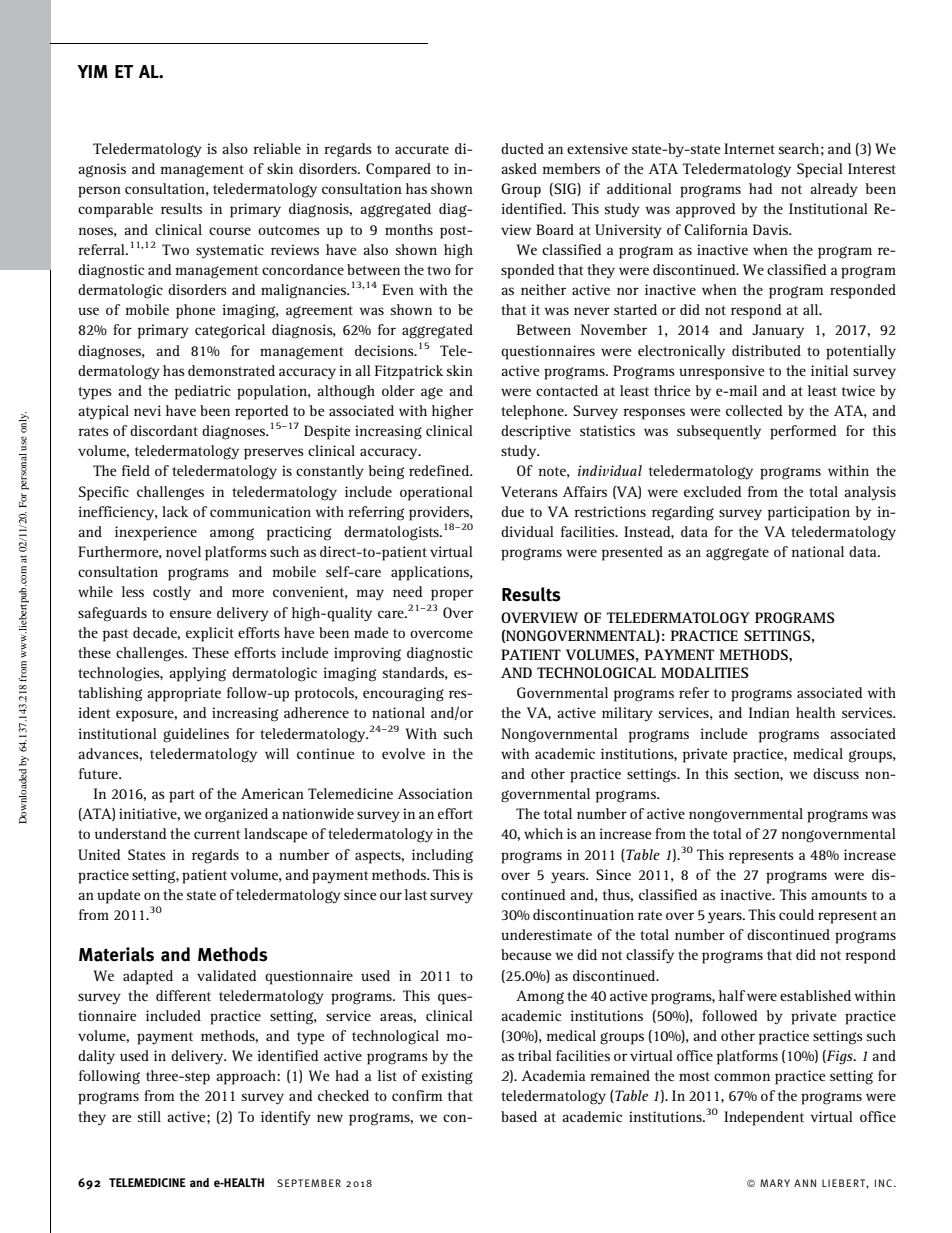 The width and height of the screenshot is (952, 1233). I want to click on performed, so click(803, 432).
